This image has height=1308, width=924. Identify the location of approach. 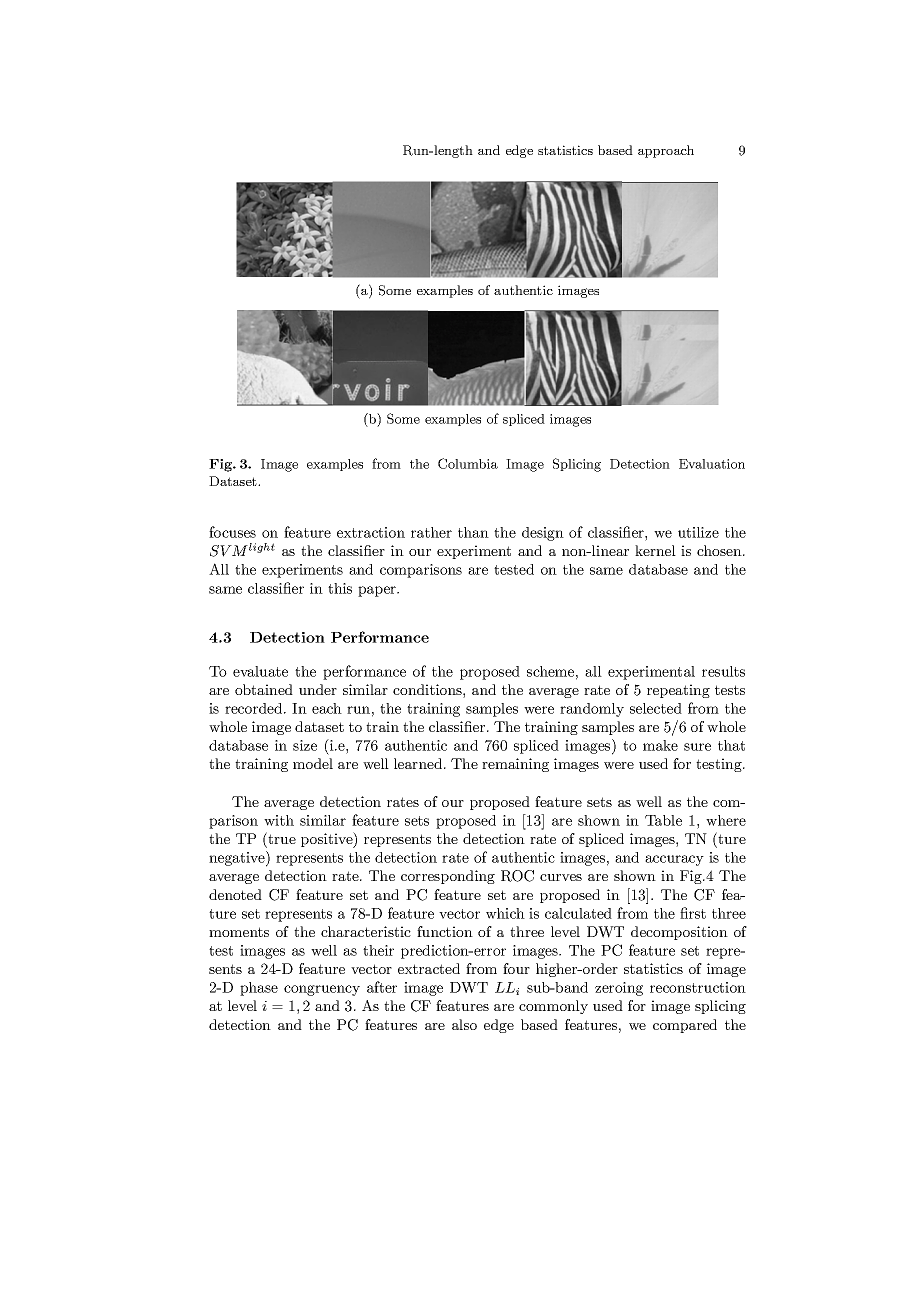
(666, 151).
